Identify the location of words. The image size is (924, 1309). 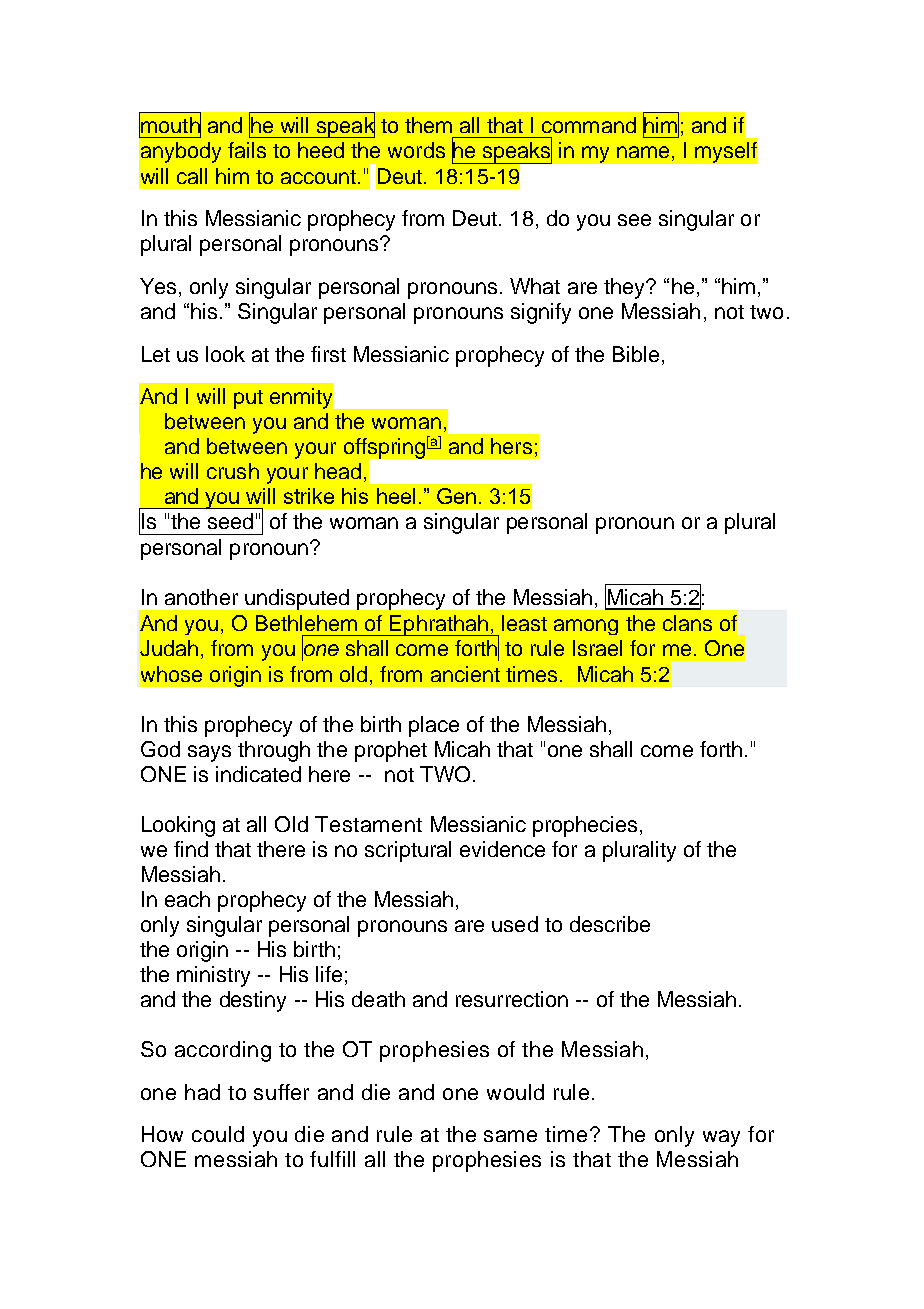
(416, 150).
